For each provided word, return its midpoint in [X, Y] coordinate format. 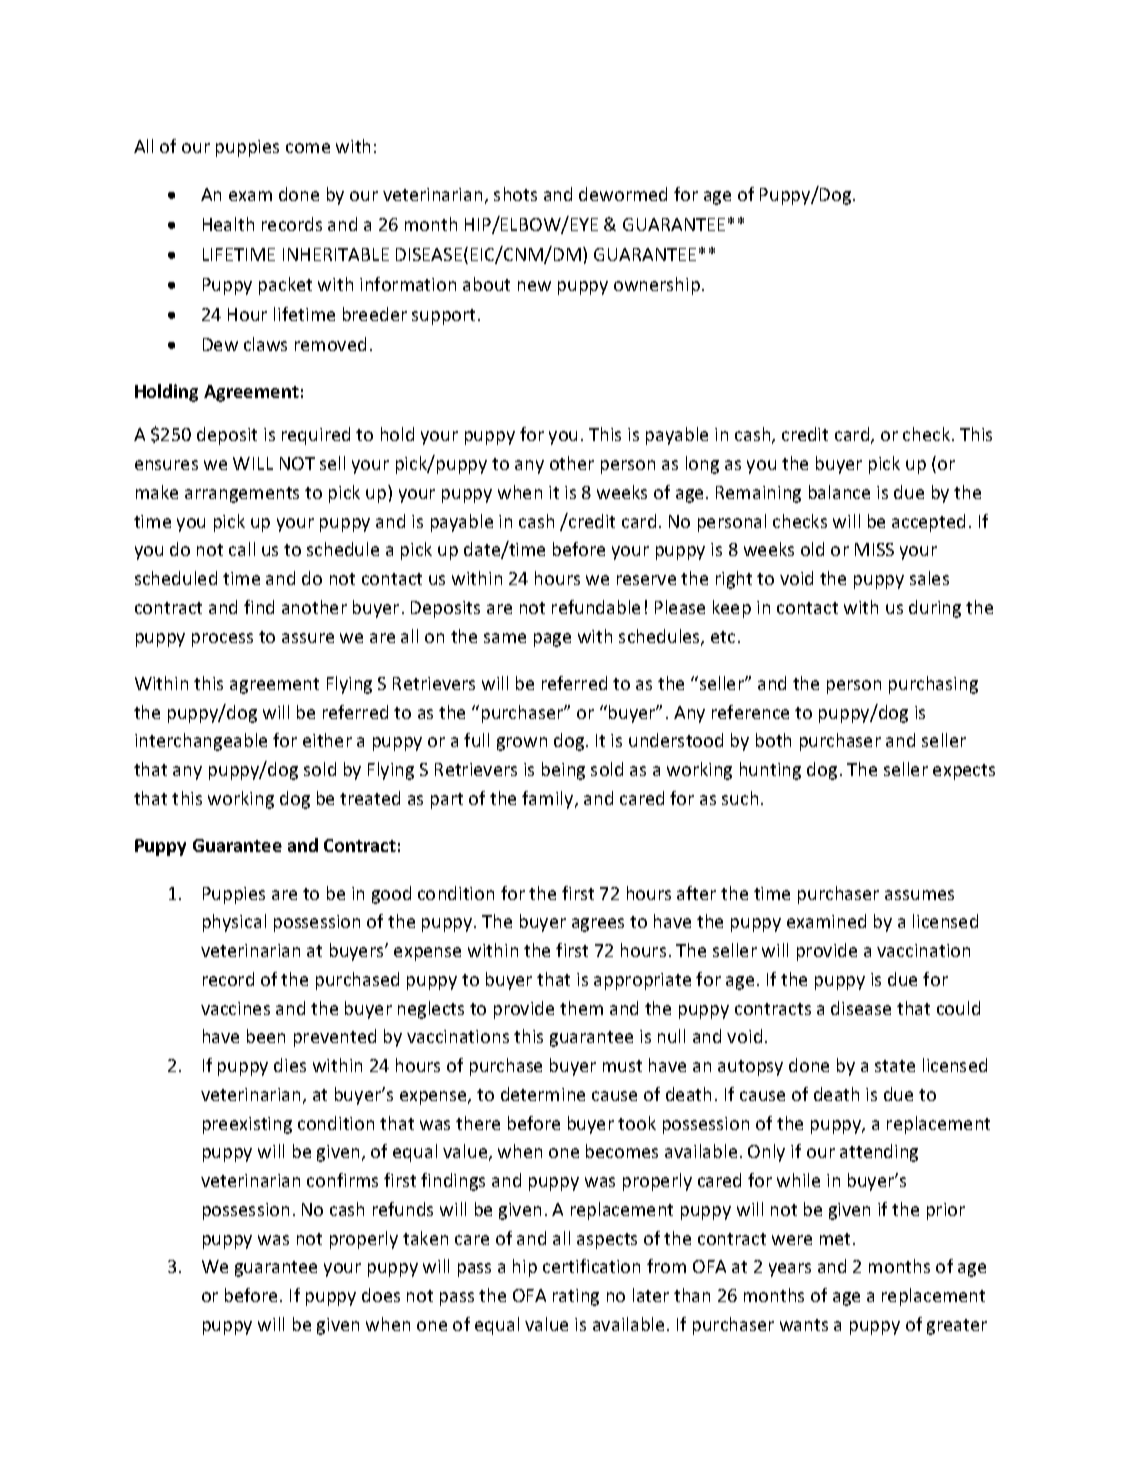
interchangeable [201, 742]
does [381, 1295]
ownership [657, 286]
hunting [770, 771]
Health [228, 224]
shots [515, 194]
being [563, 771]
